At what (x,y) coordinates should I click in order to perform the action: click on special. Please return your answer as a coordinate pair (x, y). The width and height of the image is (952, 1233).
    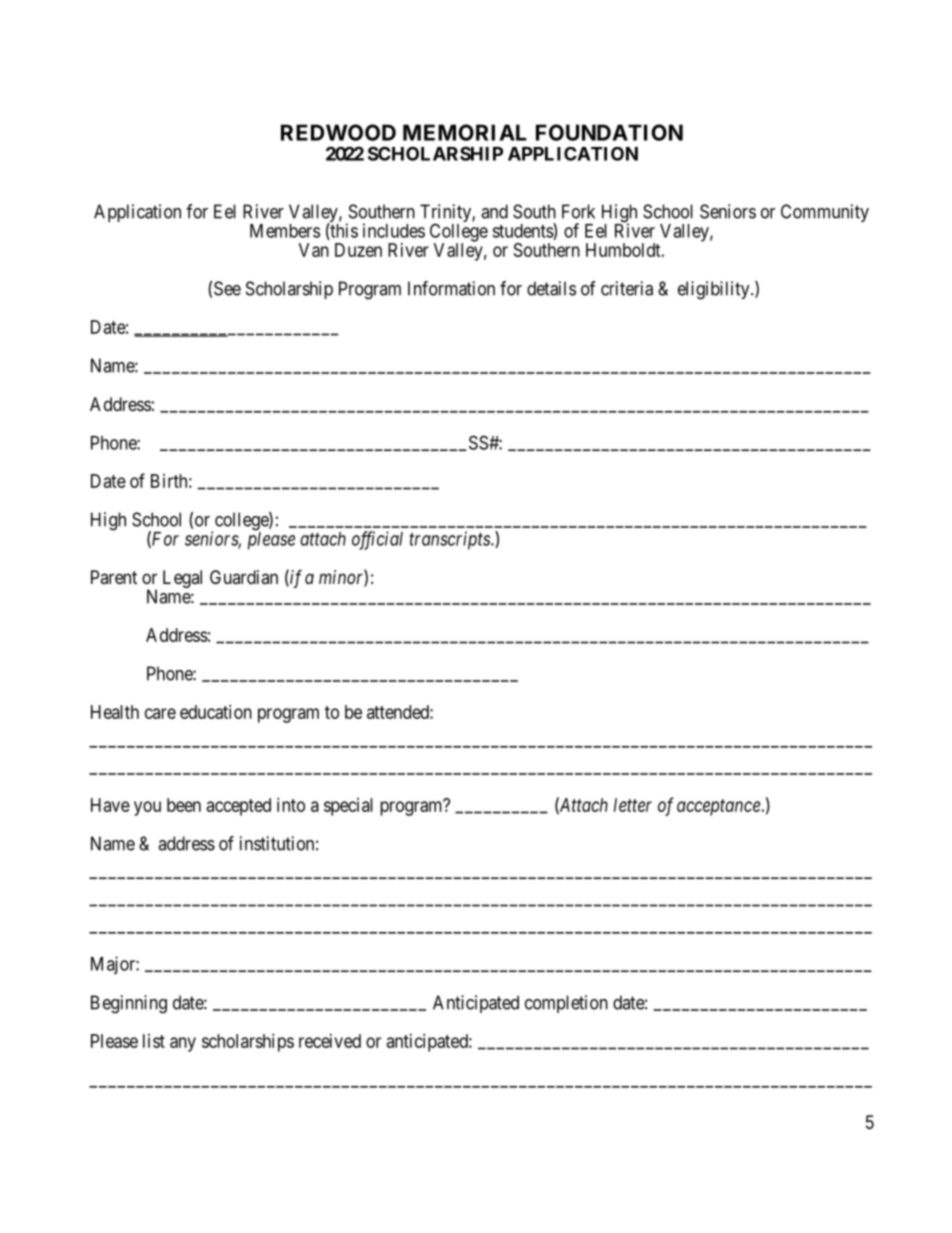
    Looking at the image, I should click on (348, 807).
